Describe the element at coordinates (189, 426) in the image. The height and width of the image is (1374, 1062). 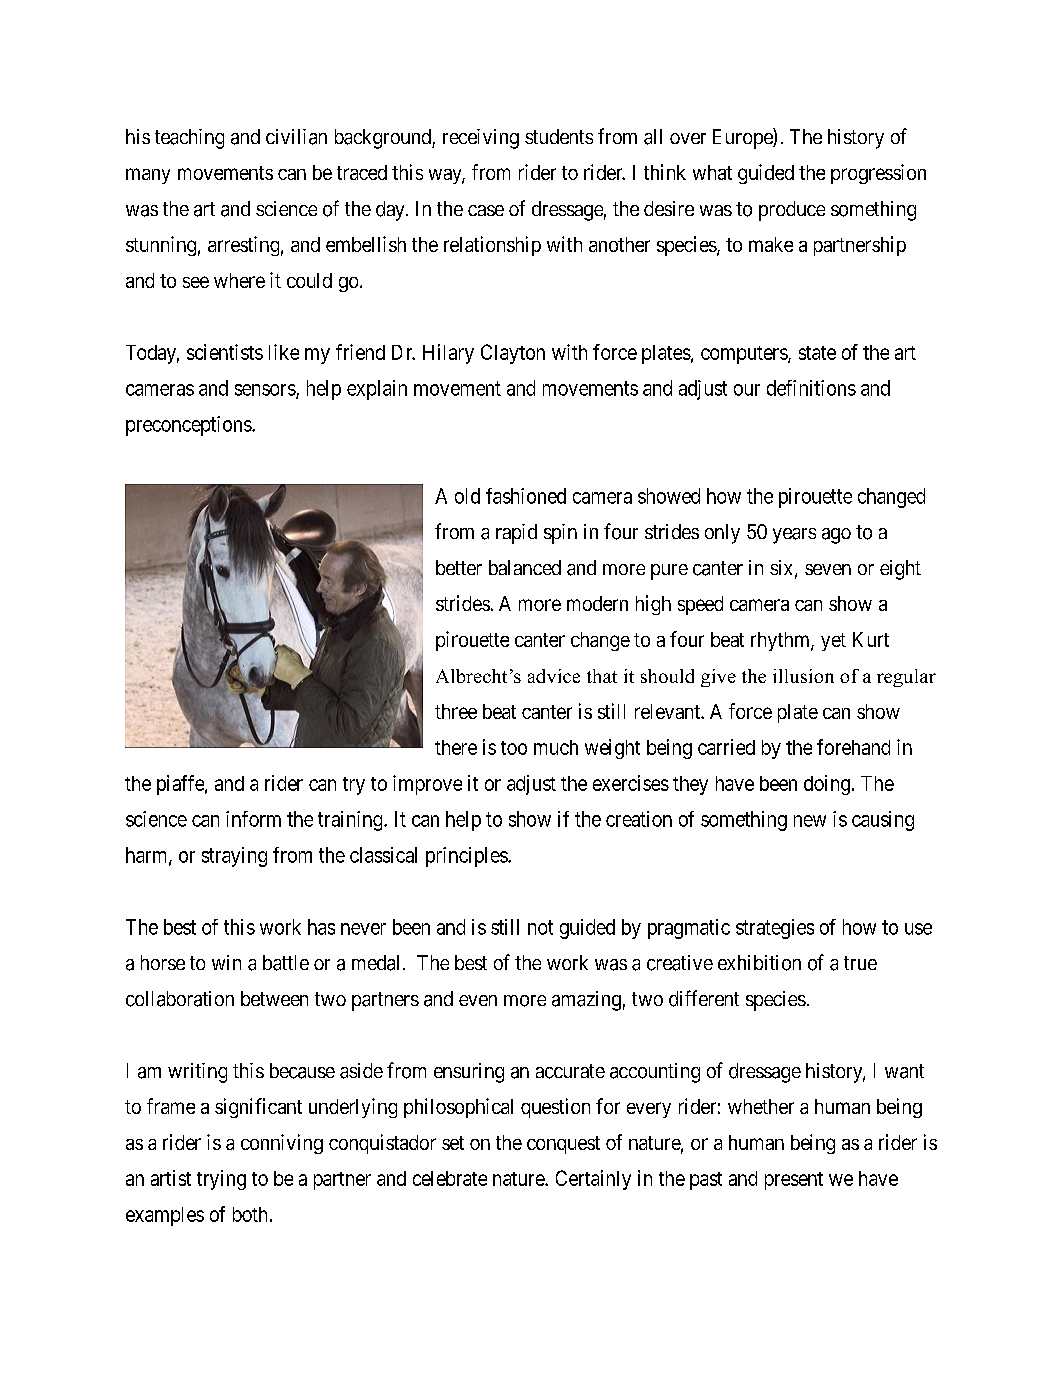
I see `preconceptions` at that location.
